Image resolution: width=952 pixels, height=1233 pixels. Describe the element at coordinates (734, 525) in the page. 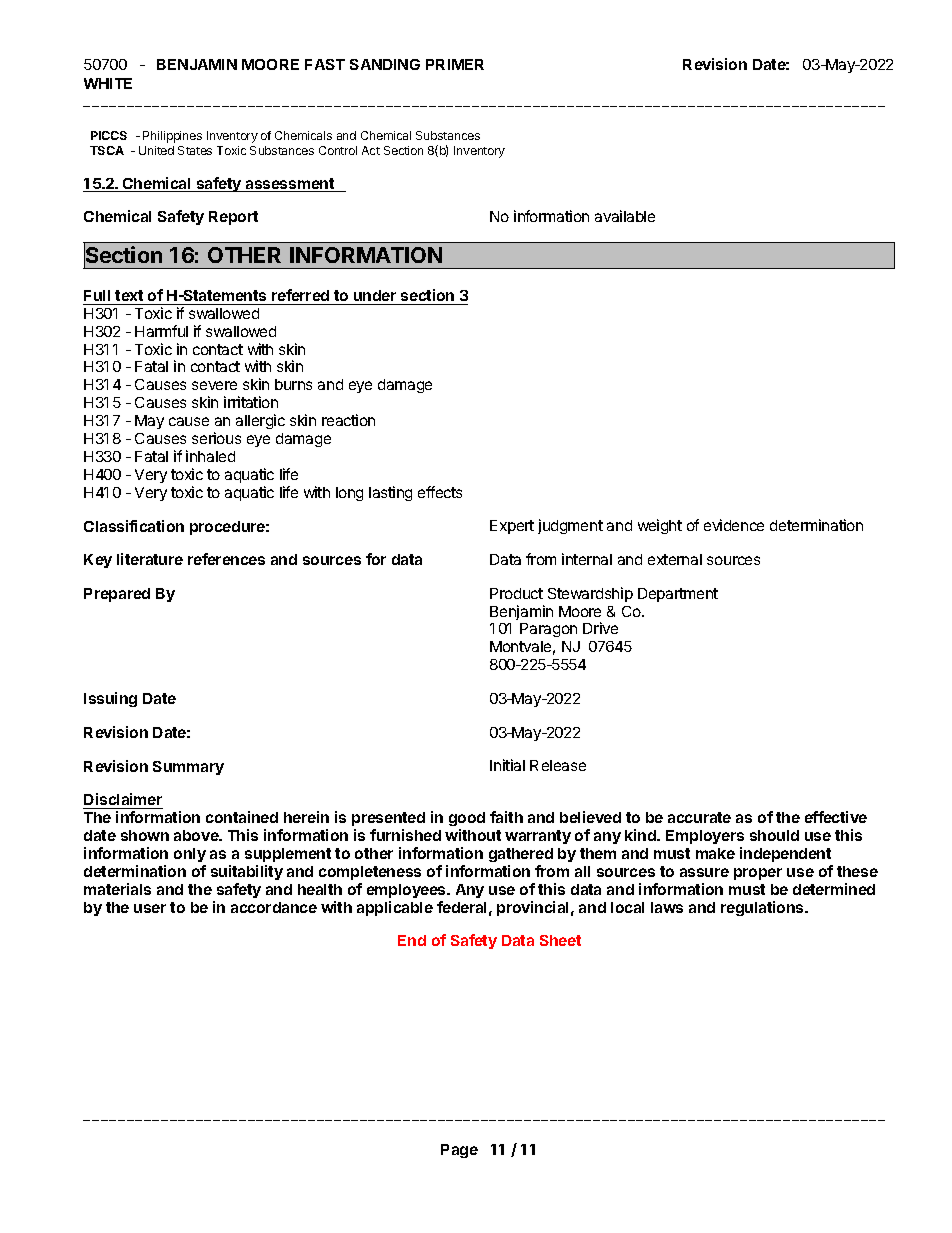

I see `evidence` at that location.
